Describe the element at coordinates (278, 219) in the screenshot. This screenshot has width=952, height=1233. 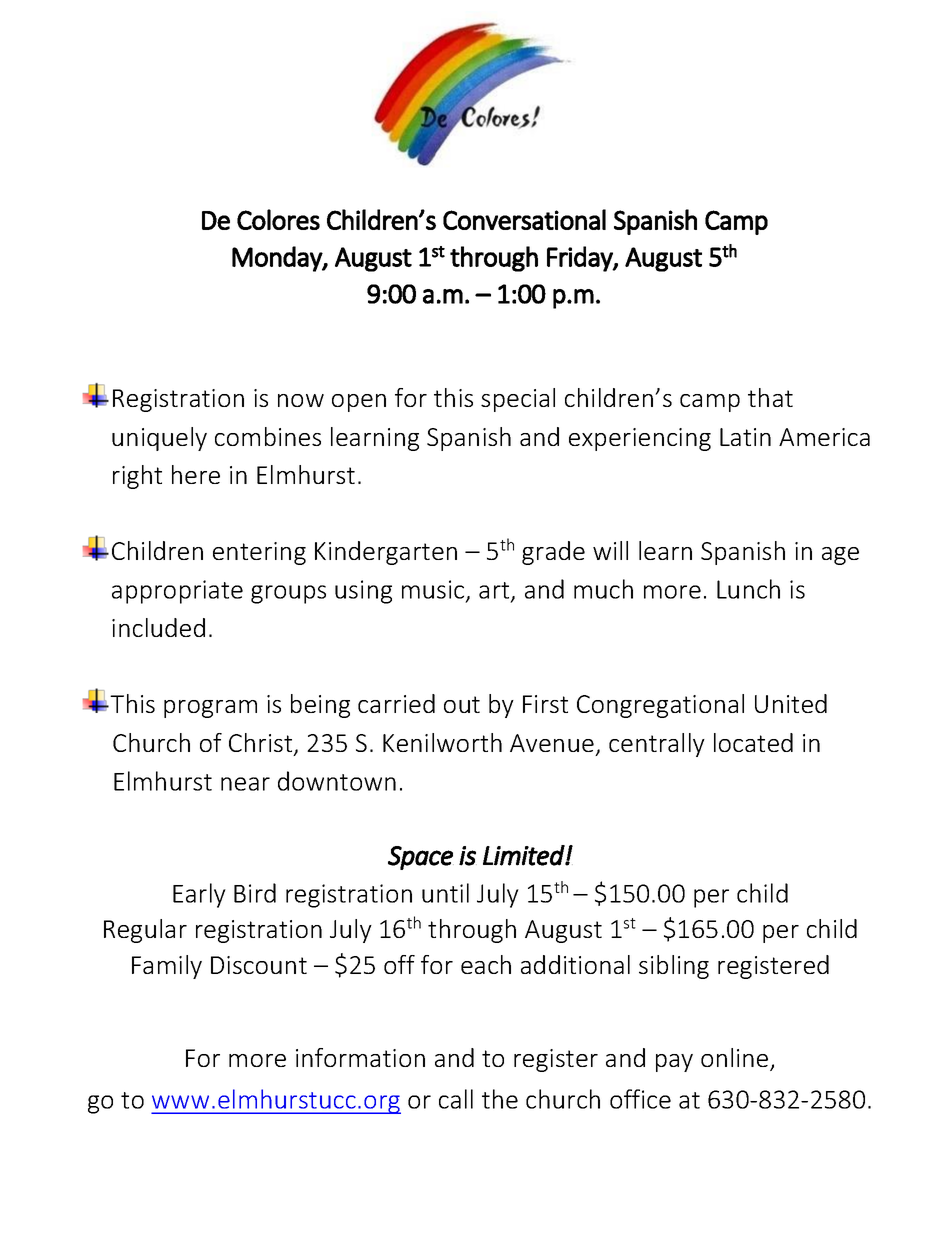
I see `Colores` at that location.
